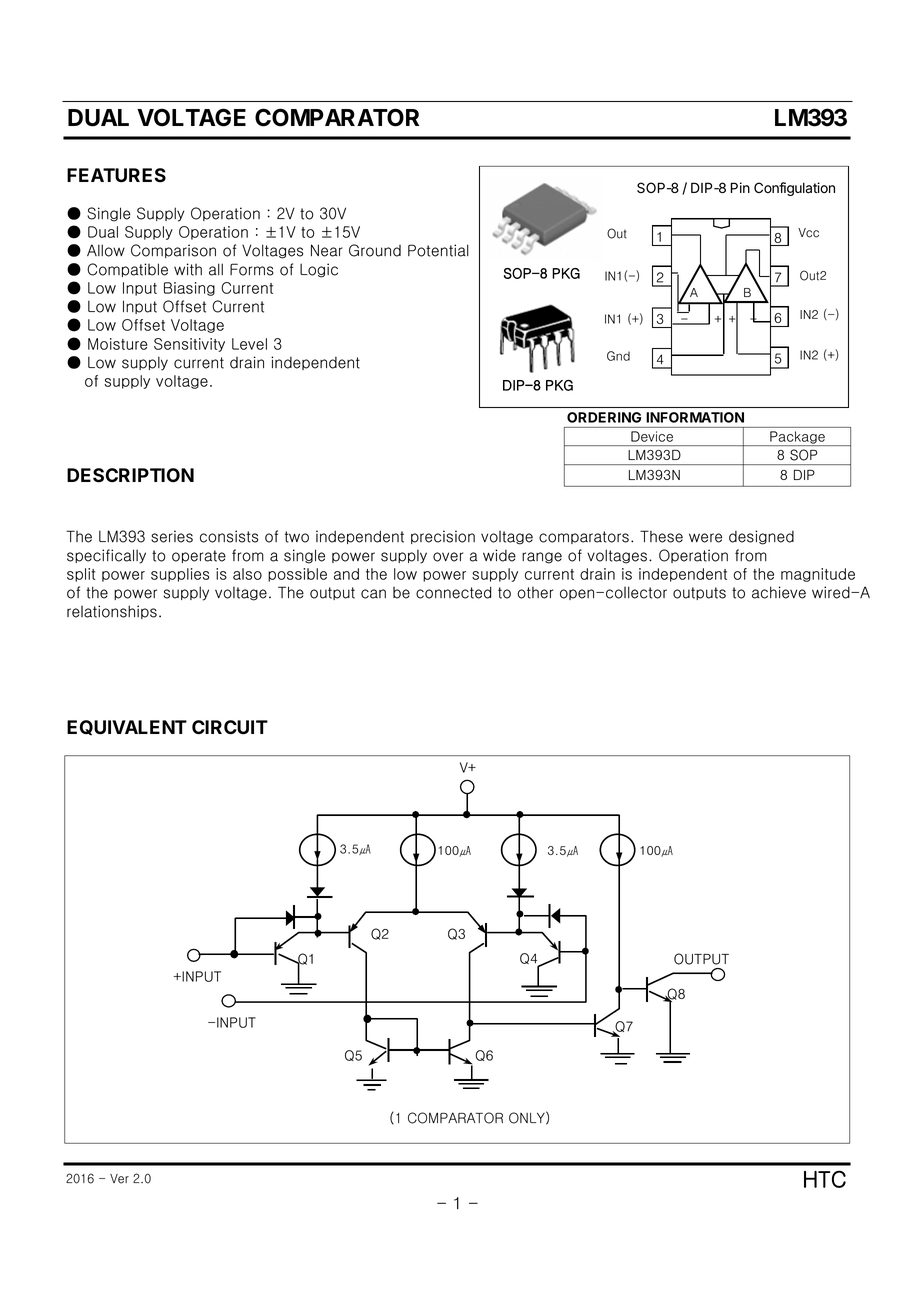 The height and width of the document is (1308, 924). Describe the element at coordinates (443, 537) in the document. I see `precision` at that location.
